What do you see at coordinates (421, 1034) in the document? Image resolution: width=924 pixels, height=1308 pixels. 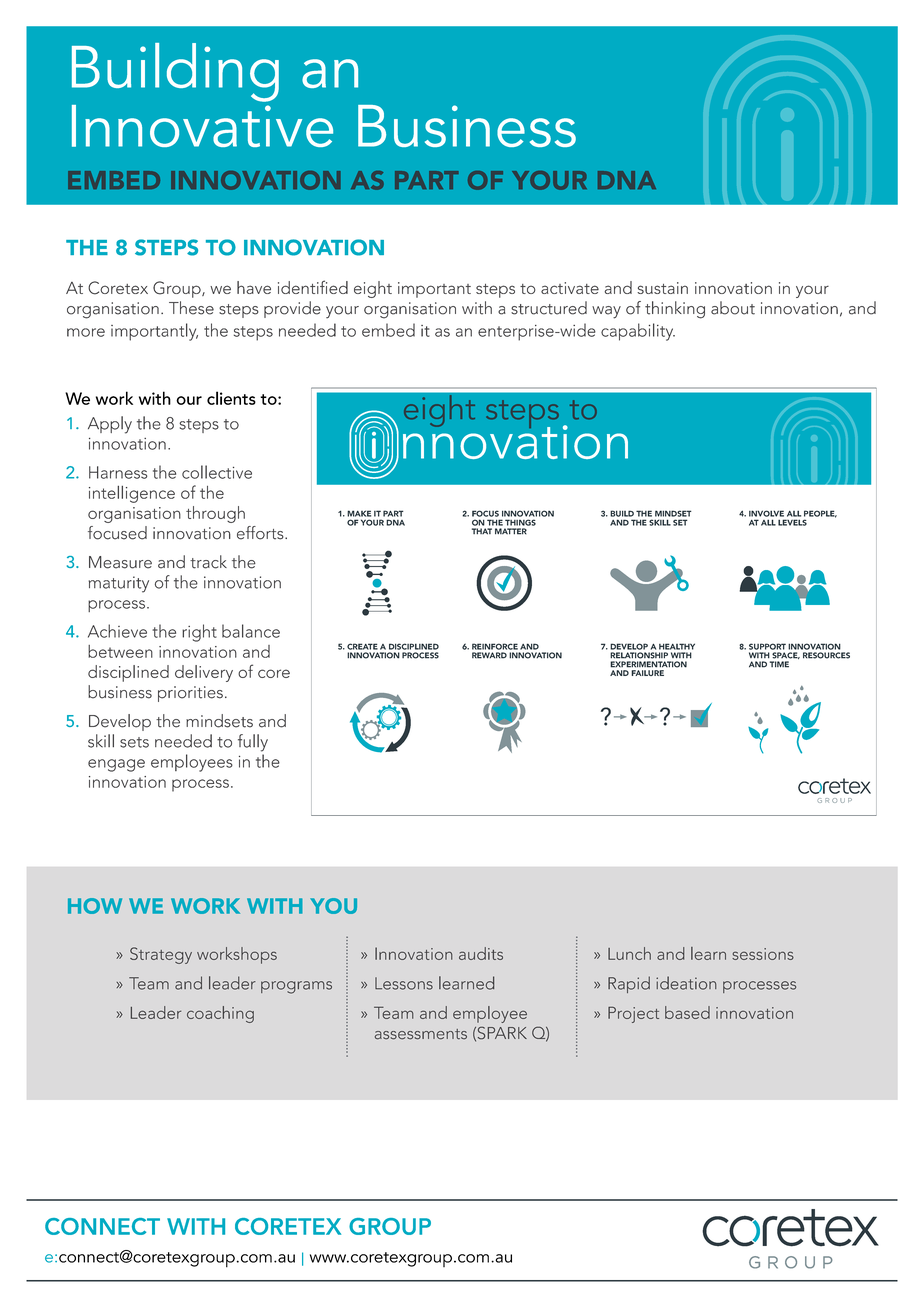 I see `assessments` at bounding box center [421, 1034].
